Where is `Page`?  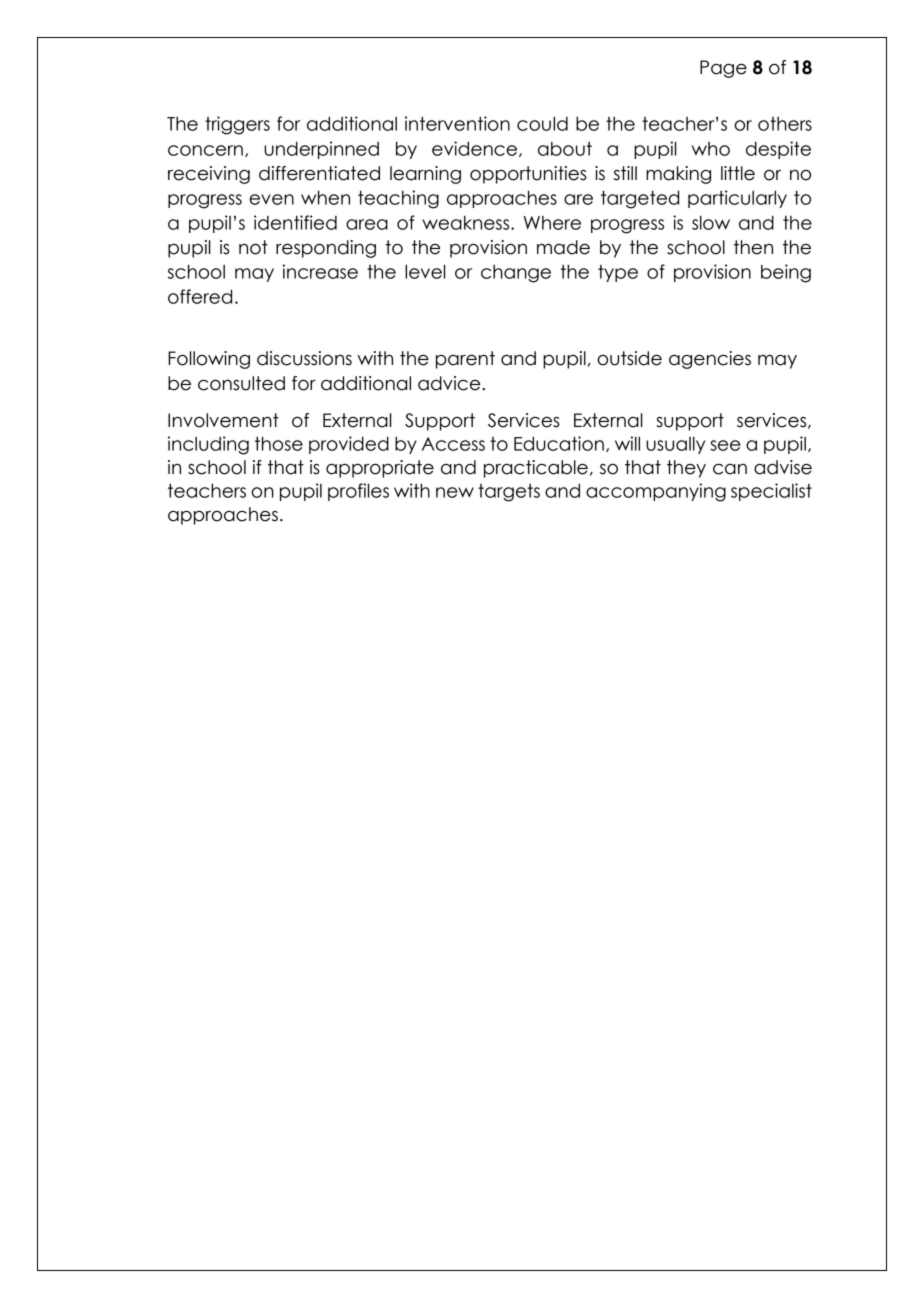 Page is located at coordinates (723, 69).
